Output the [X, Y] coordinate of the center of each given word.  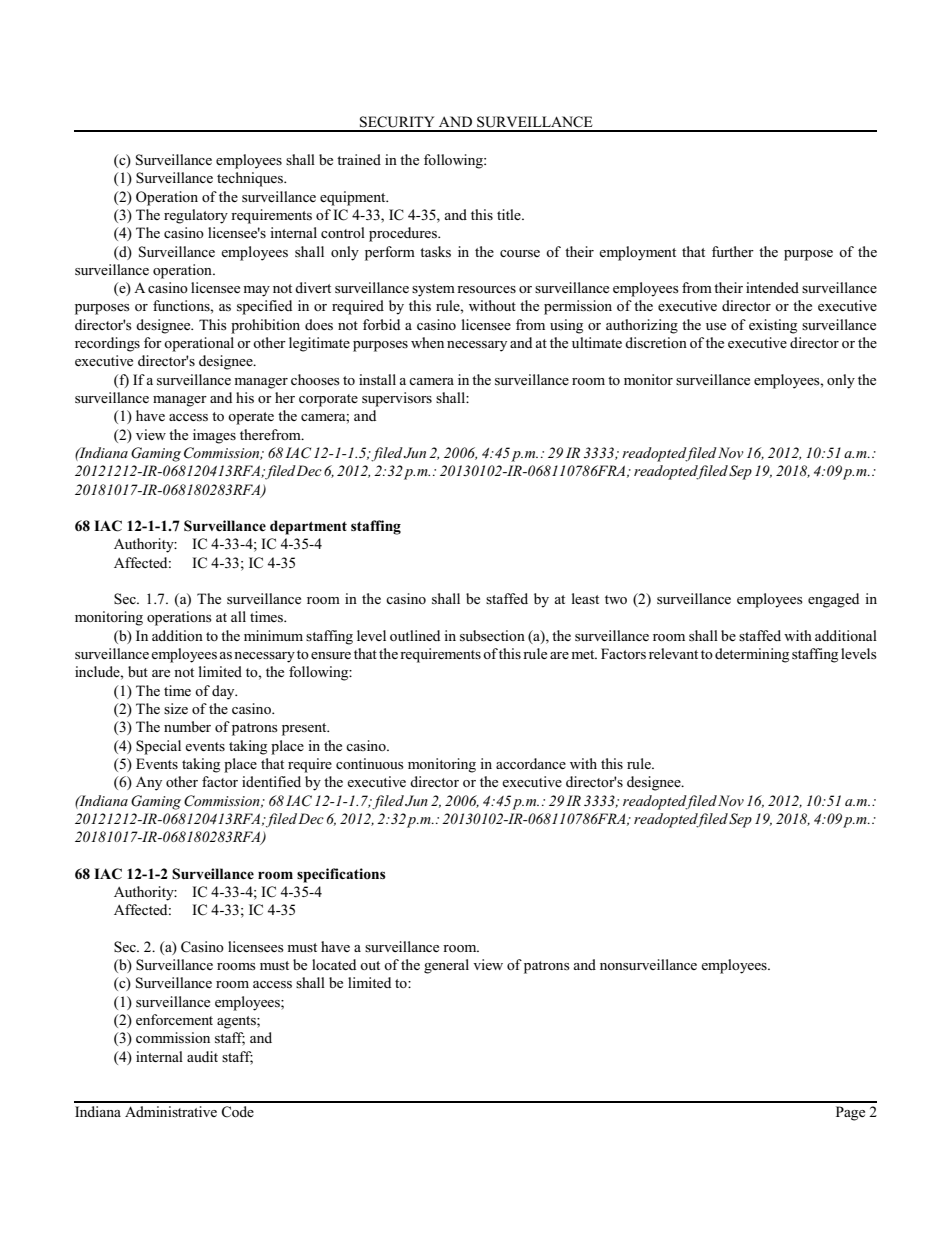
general [446, 966]
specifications [341, 875]
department [308, 527]
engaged [833, 600]
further [733, 251]
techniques [251, 179]
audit [202, 1056]
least [585, 598]
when [427, 342]
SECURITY [397, 122]
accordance [531, 763]
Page [850, 1113]
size [176, 708]
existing [773, 326]
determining [752, 655]
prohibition [265, 326]
